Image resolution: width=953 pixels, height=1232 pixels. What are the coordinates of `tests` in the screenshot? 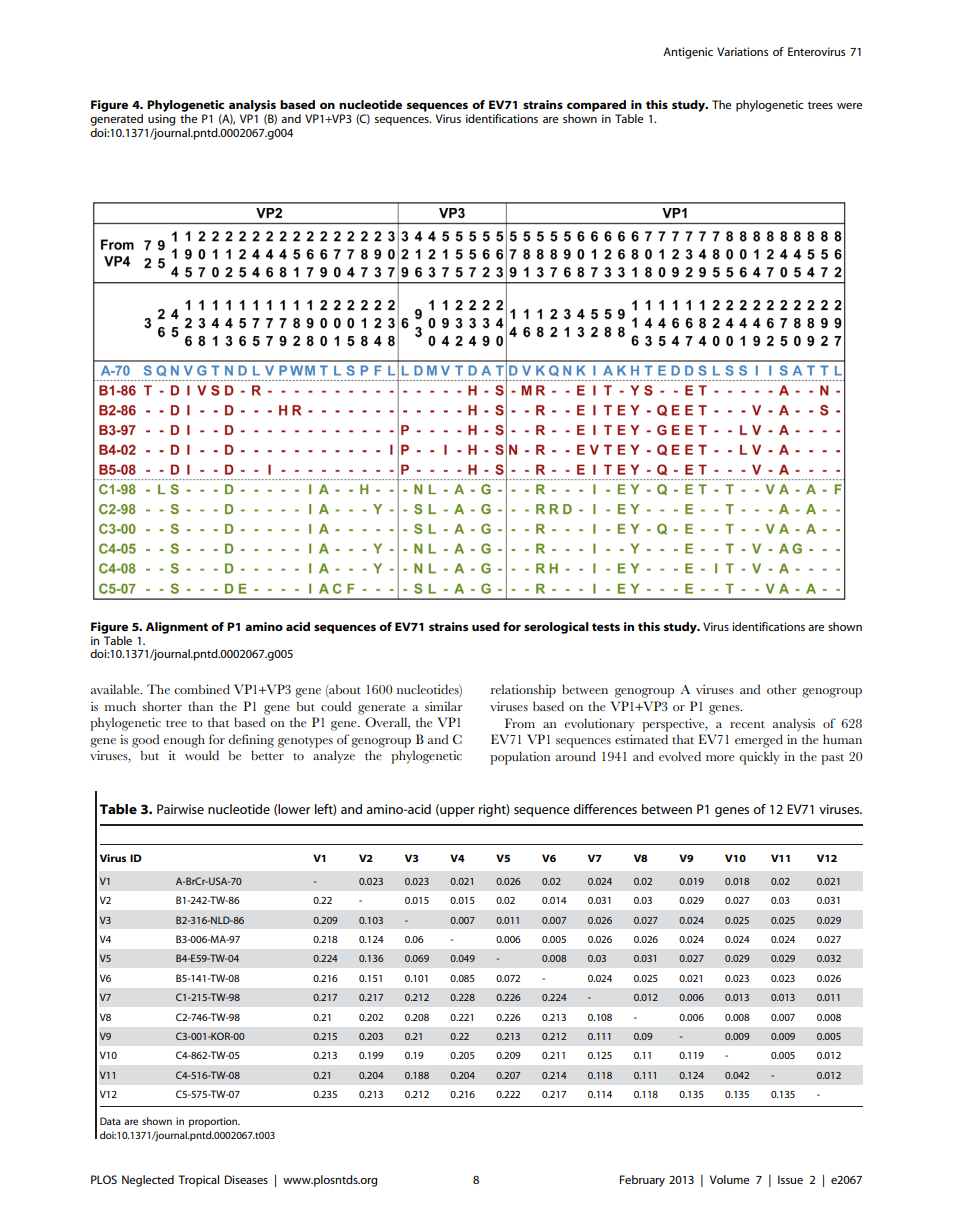 It's located at (606, 627).
